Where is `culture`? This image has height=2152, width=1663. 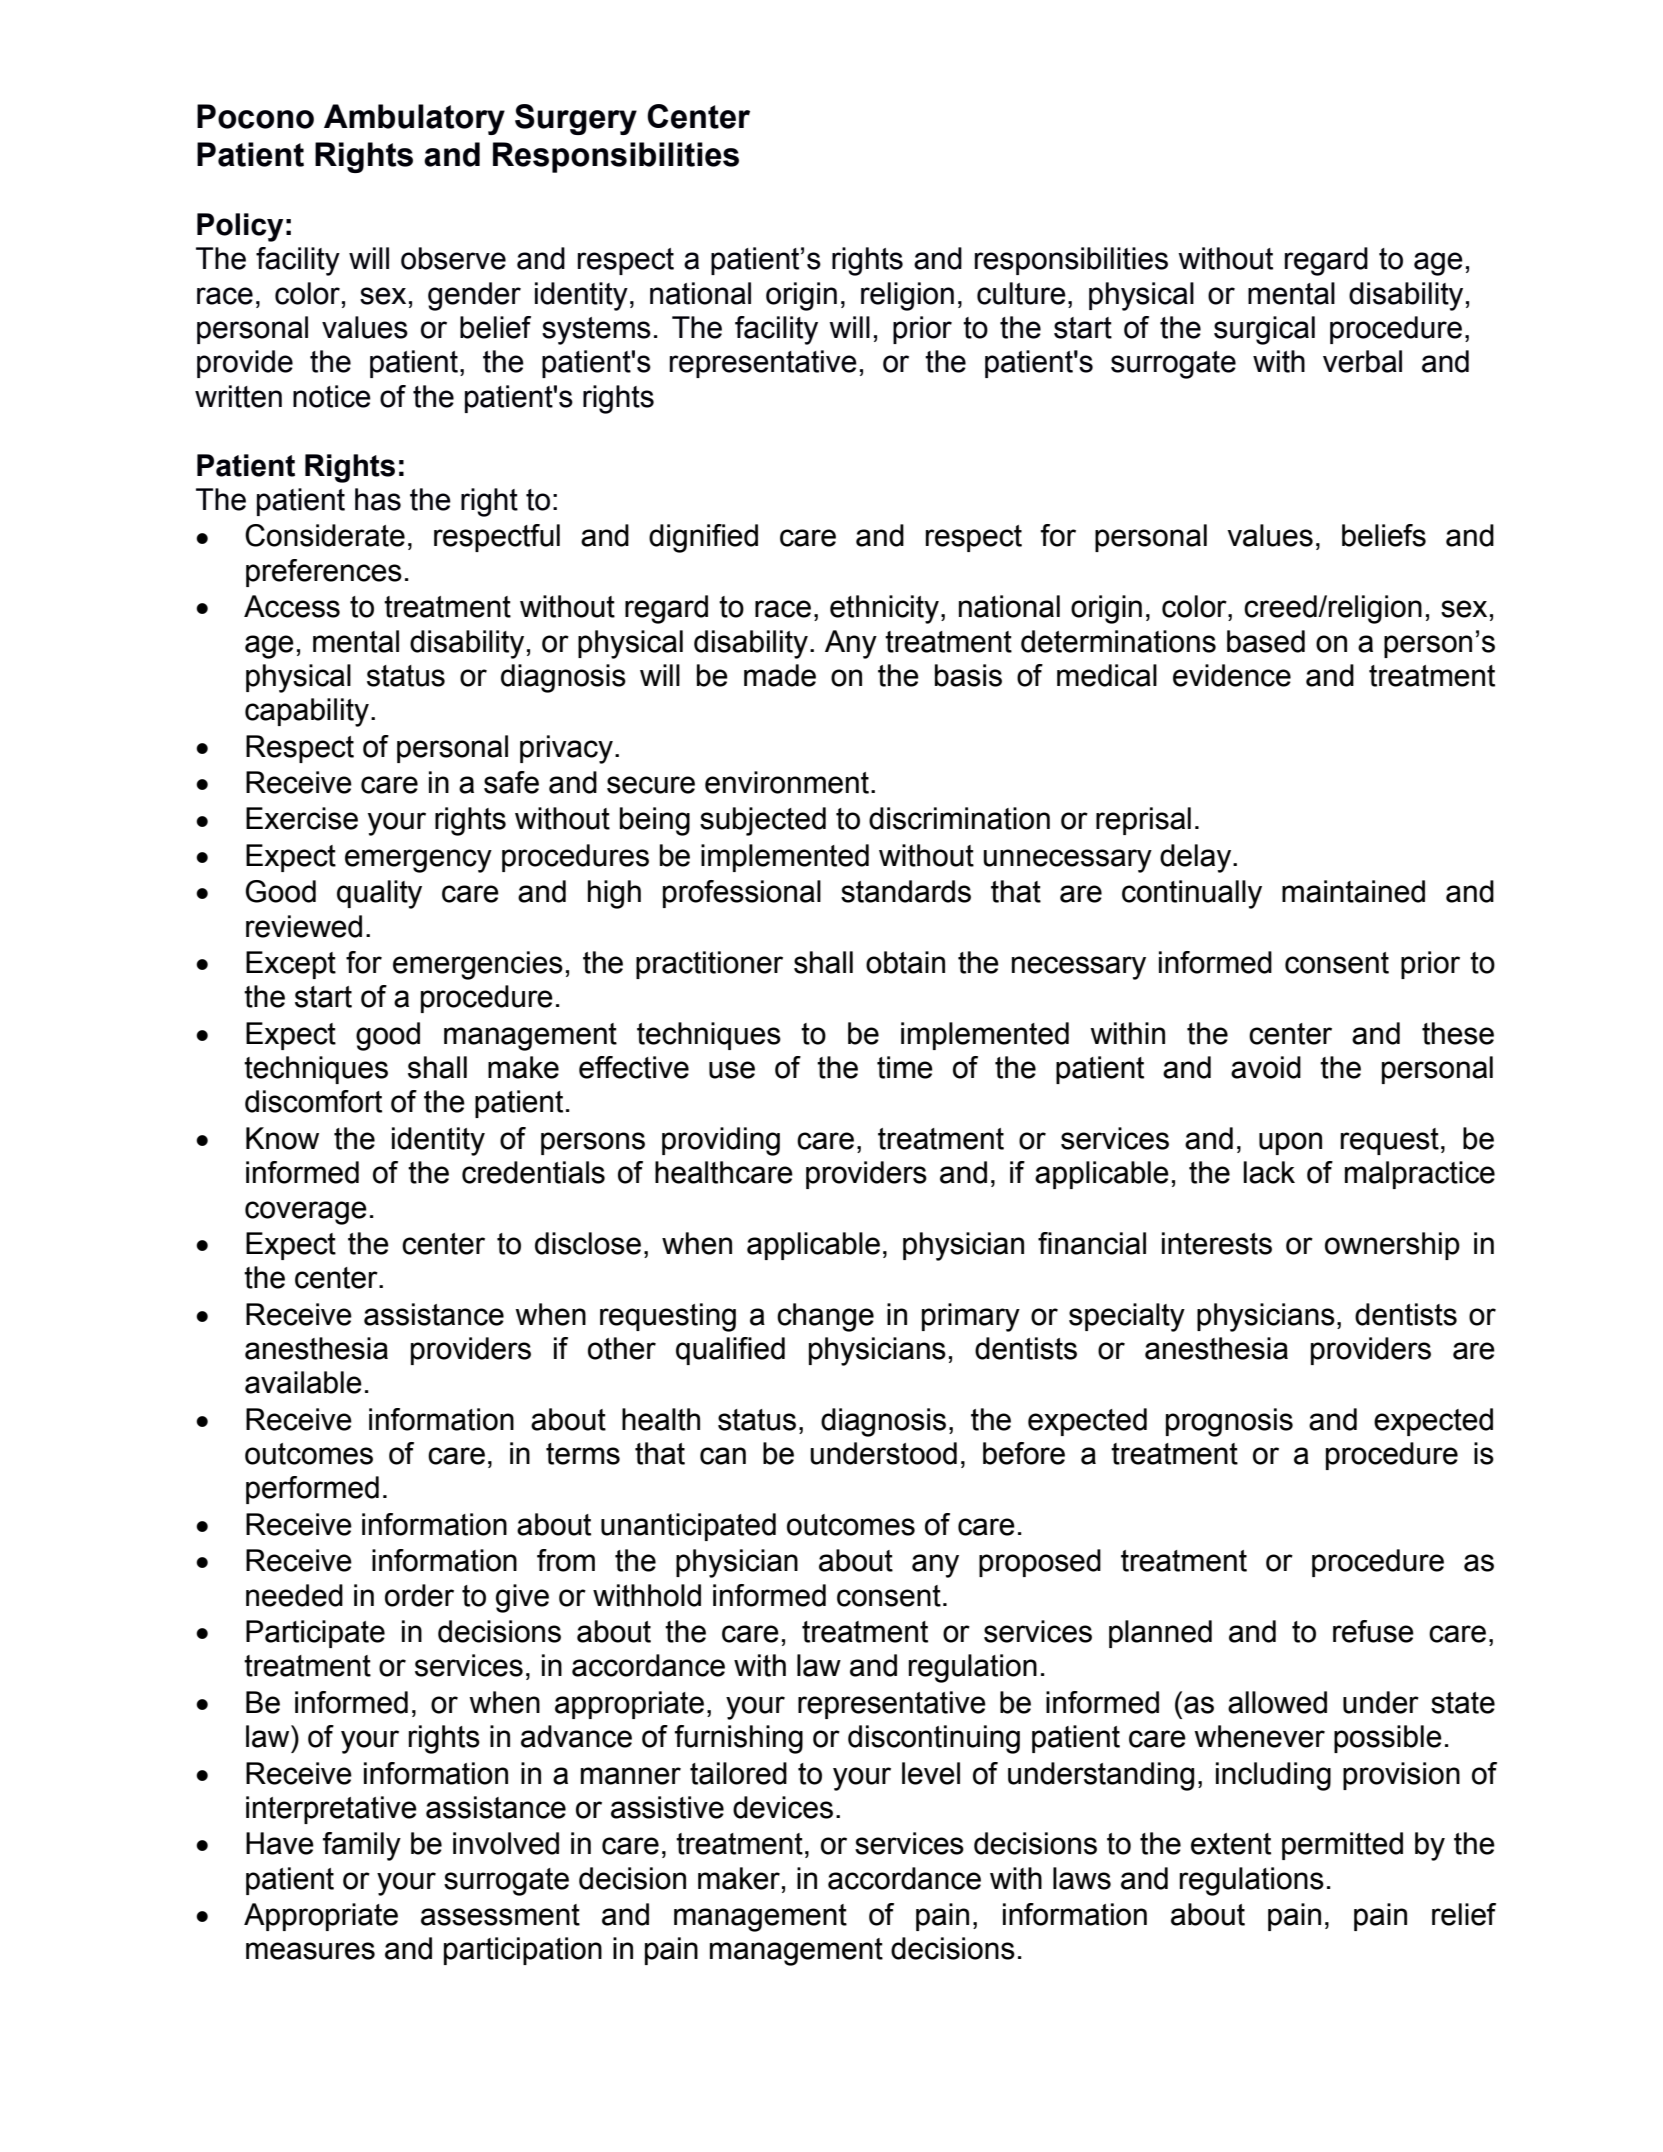 culture is located at coordinates (1021, 293).
